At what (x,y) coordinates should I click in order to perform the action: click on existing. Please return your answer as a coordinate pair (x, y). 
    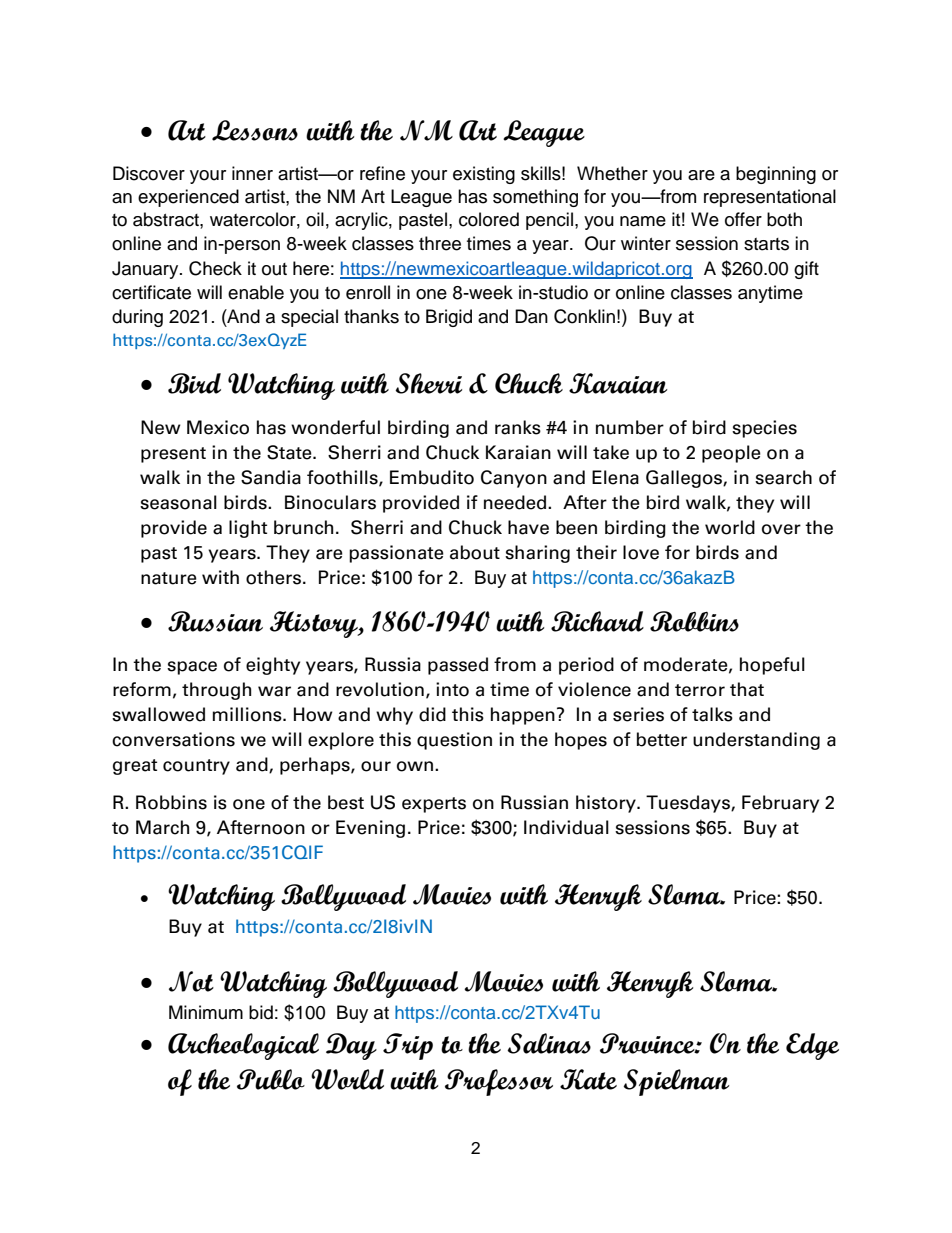
    Looking at the image, I should click on (484, 175).
